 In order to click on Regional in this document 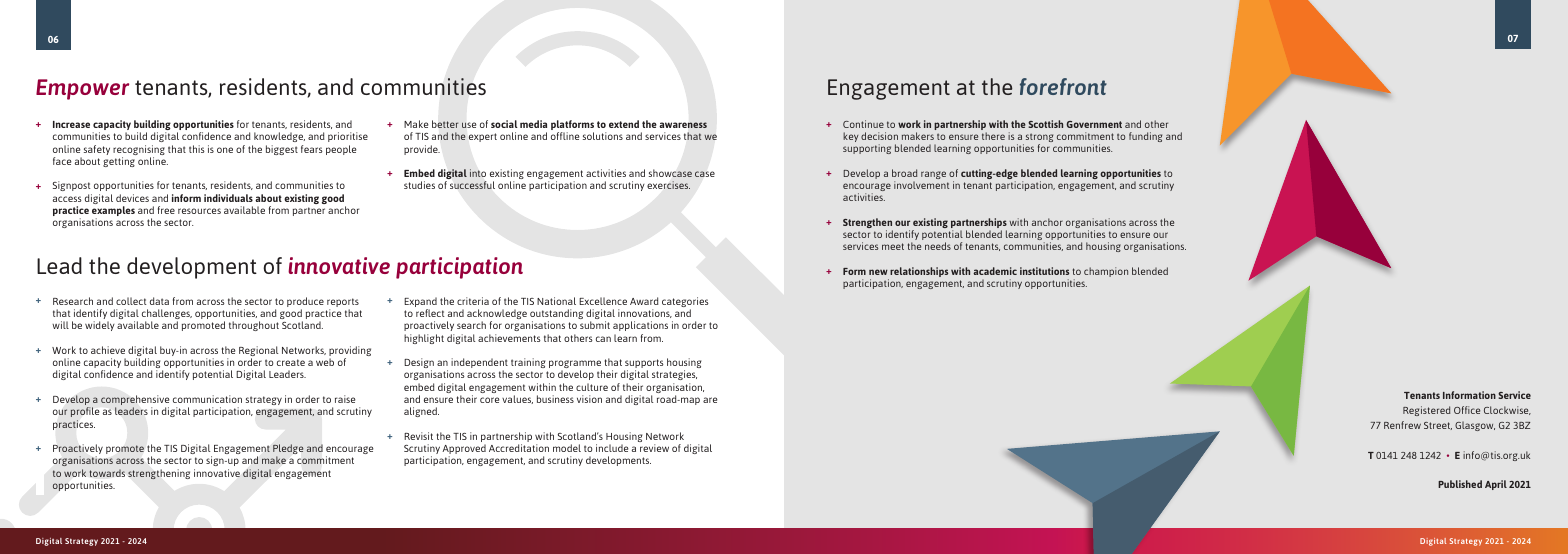, I will do `click(258, 352)`.
